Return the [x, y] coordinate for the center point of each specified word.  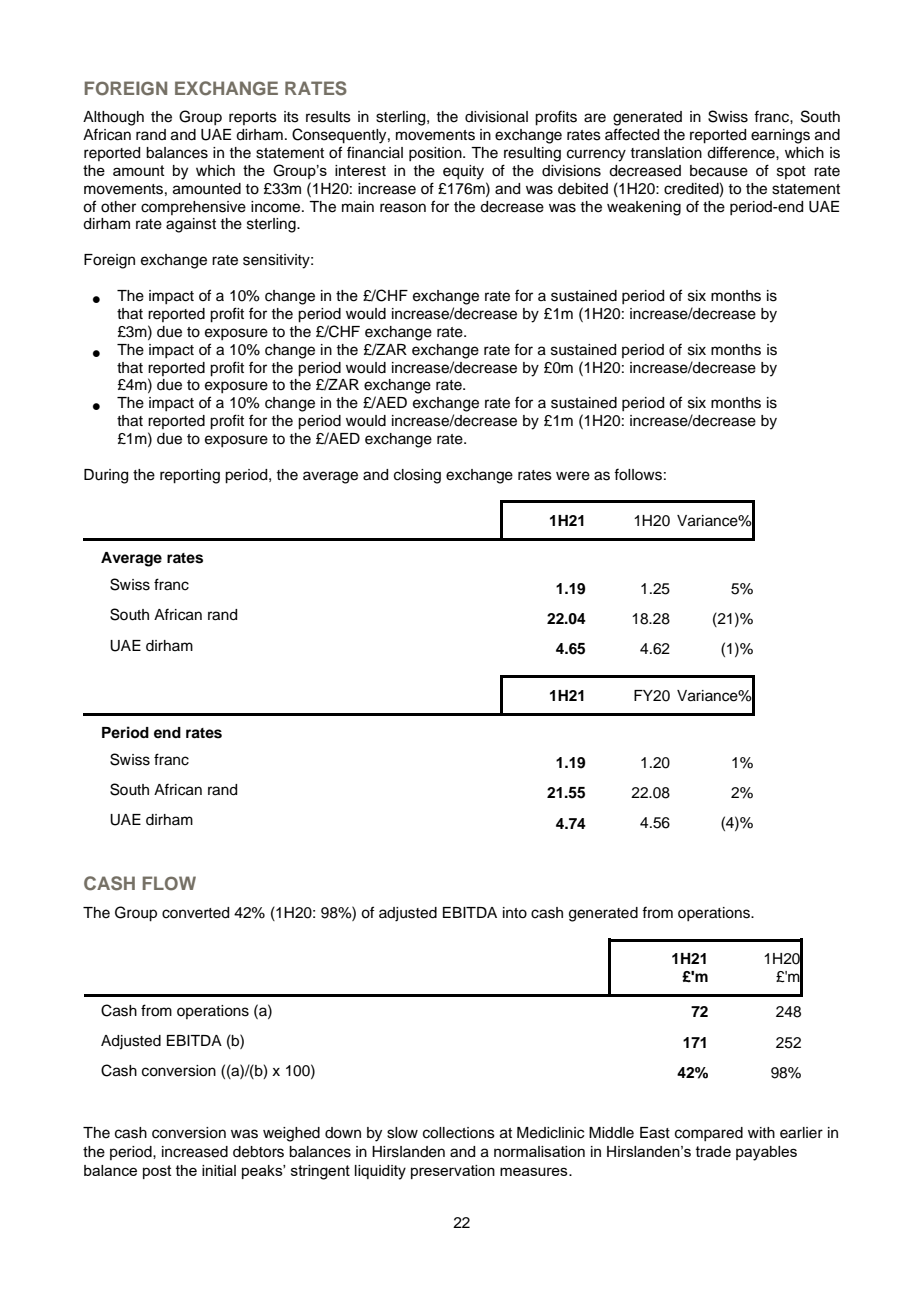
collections [459, 1133]
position [436, 154]
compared [709, 1134]
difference [742, 152]
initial [219, 1170]
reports [253, 118]
